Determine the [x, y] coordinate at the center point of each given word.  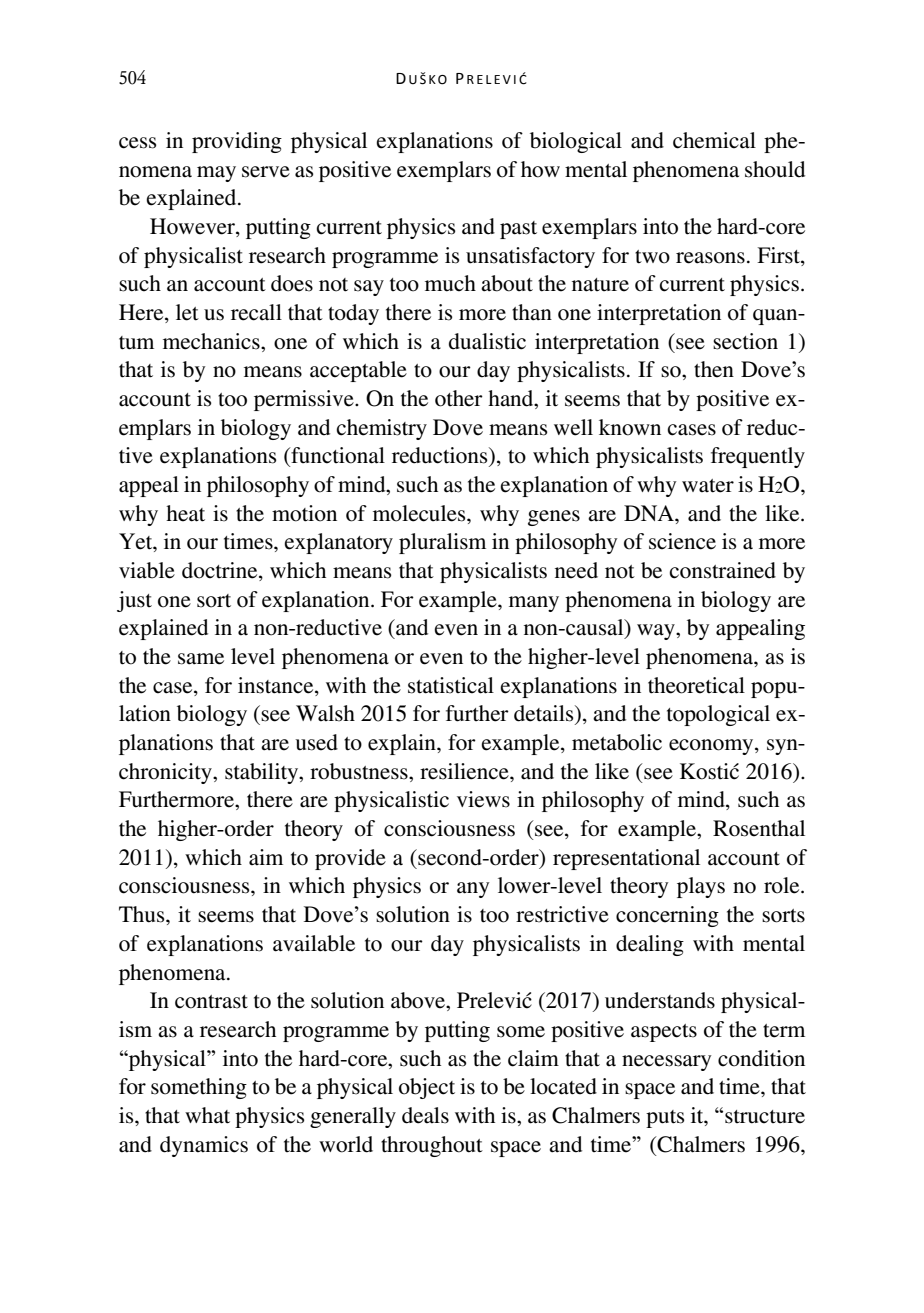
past [518, 230]
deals [425, 1115]
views [483, 799]
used [316, 742]
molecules [420, 513]
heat [185, 513]
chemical [714, 140]
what [207, 1115]
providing [237, 142]
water [708, 486]
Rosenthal [759, 828]
